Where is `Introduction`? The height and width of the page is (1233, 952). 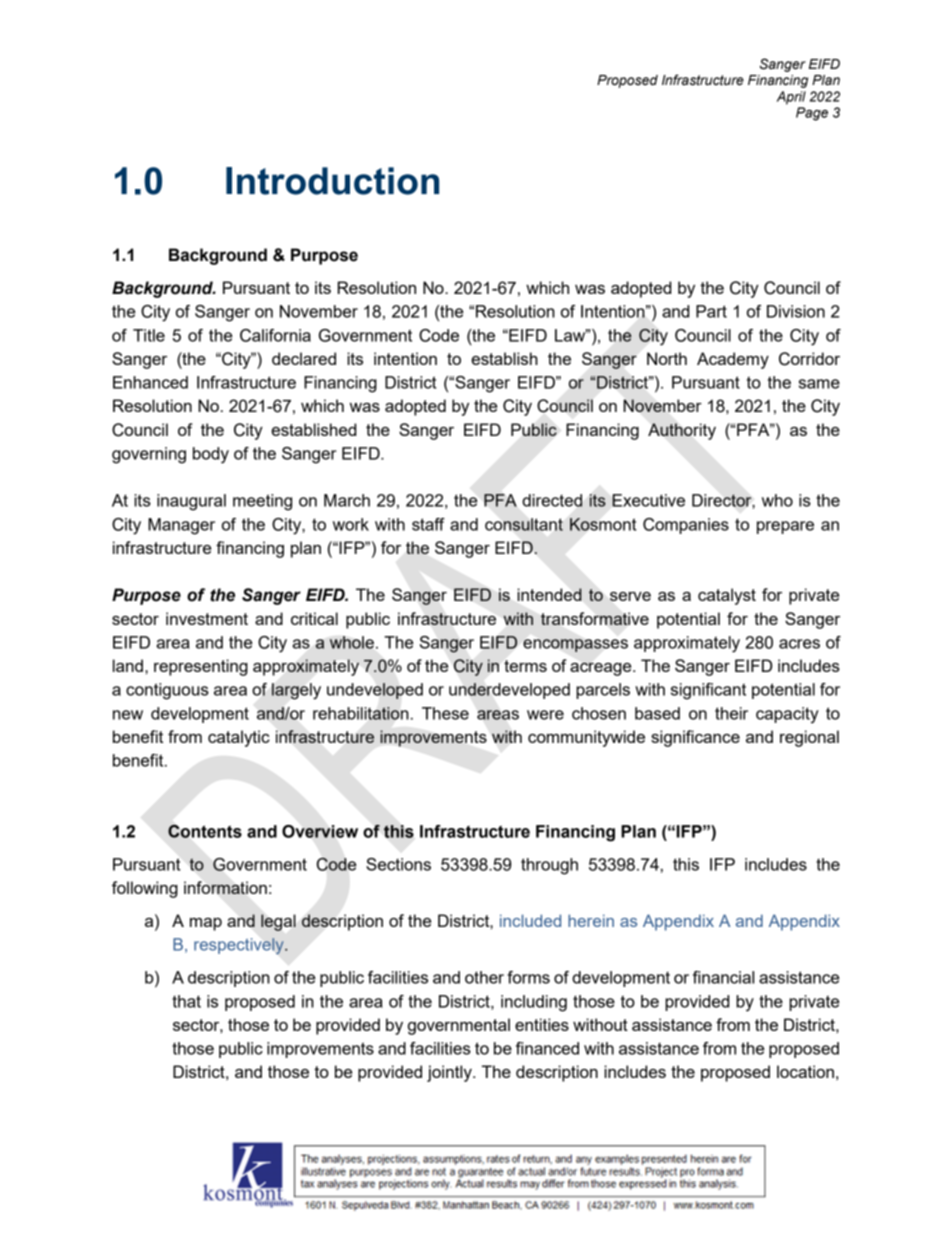 Introduction is located at coordinates (332, 181).
